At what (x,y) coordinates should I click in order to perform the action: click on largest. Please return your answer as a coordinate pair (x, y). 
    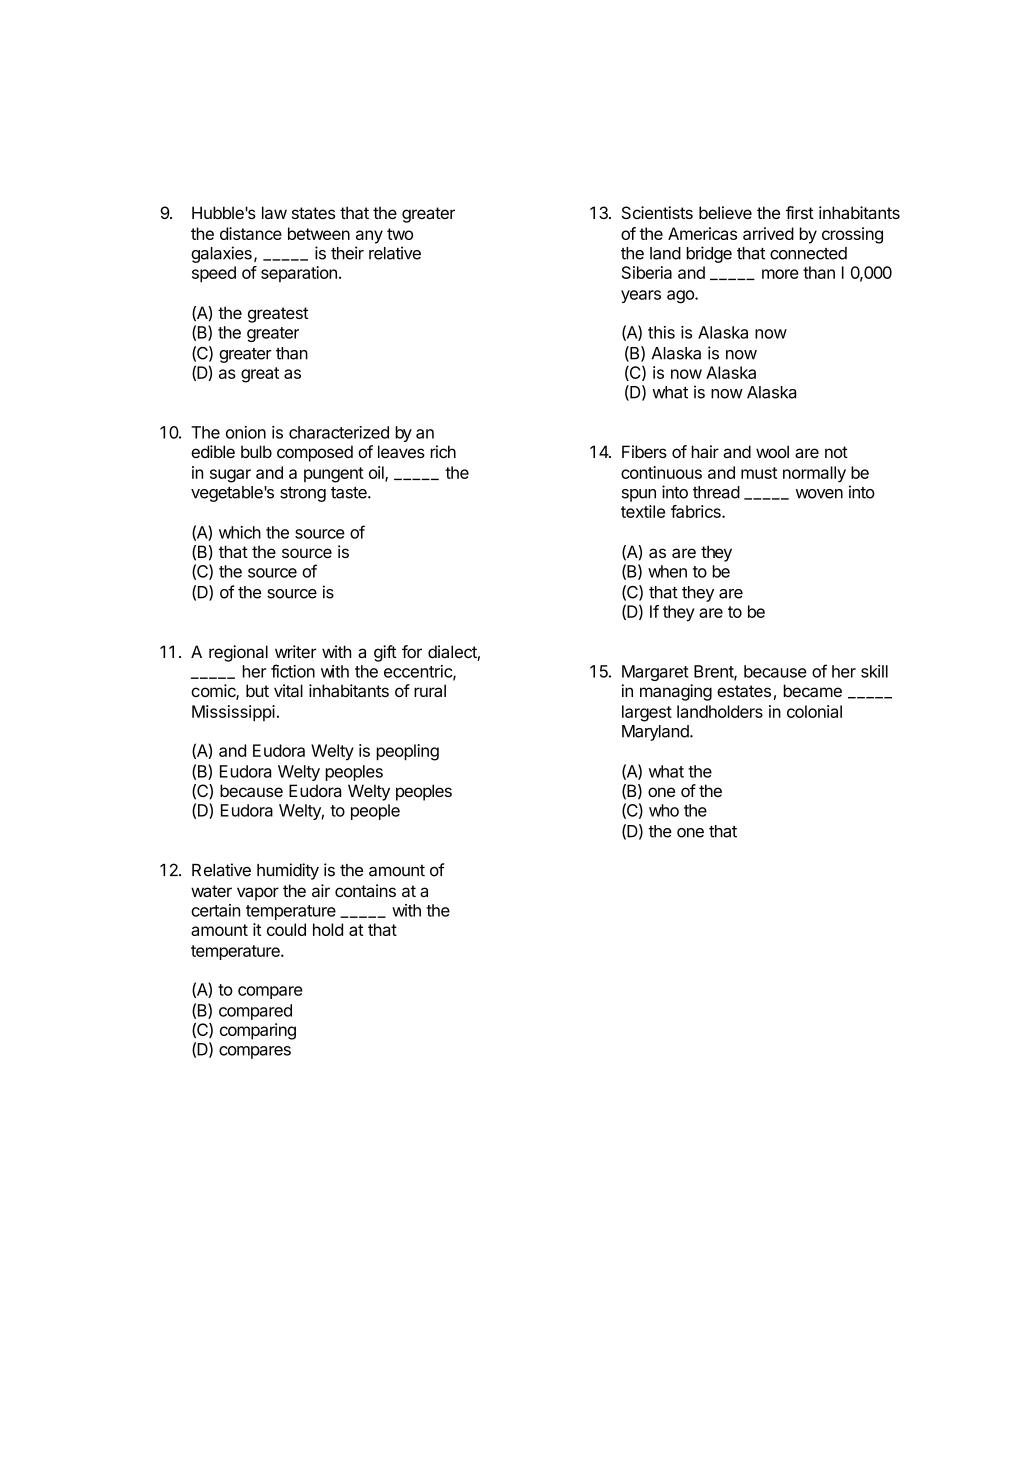
    Looking at the image, I should click on (647, 713).
